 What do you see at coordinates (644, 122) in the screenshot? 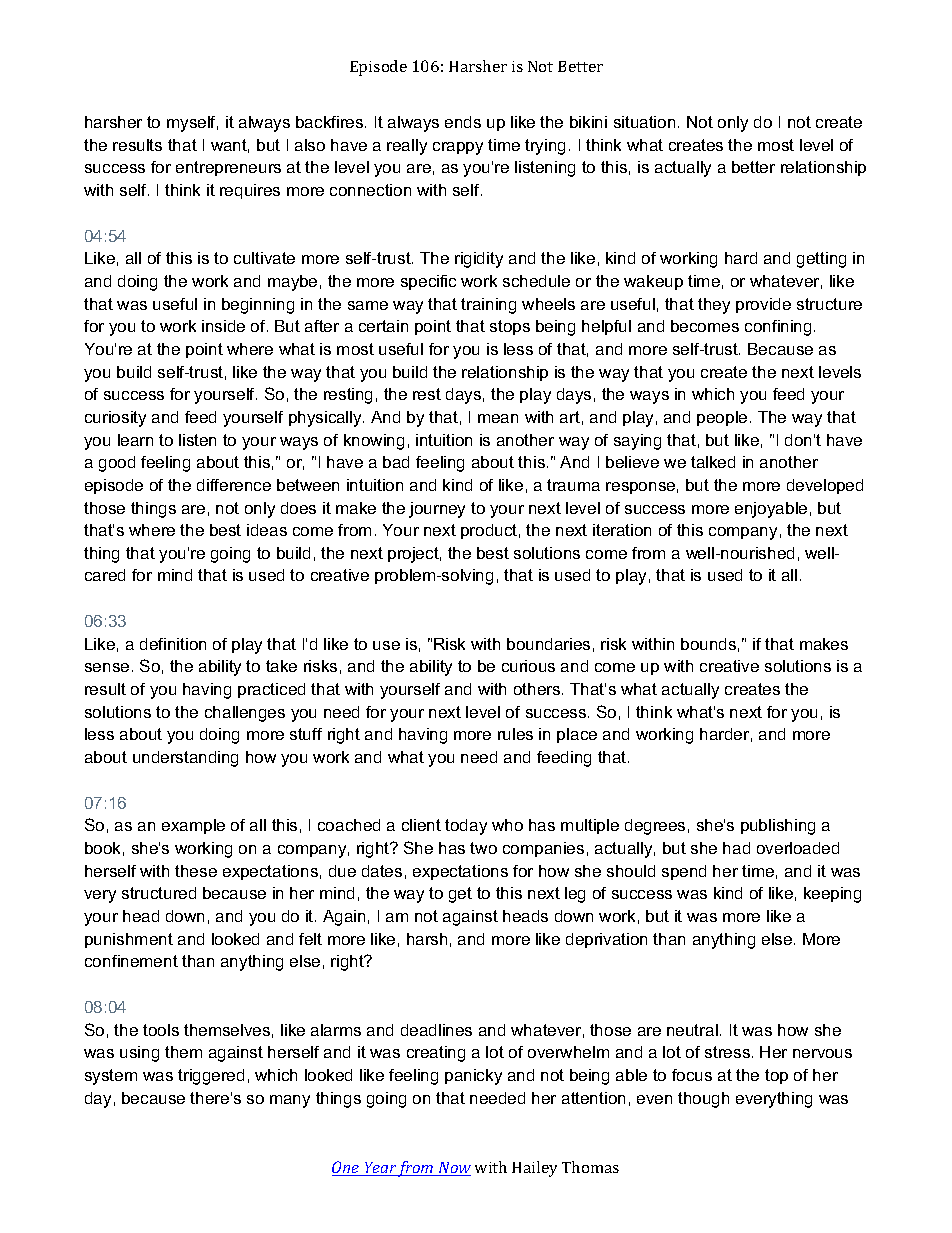
I see `situation` at bounding box center [644, 122].
